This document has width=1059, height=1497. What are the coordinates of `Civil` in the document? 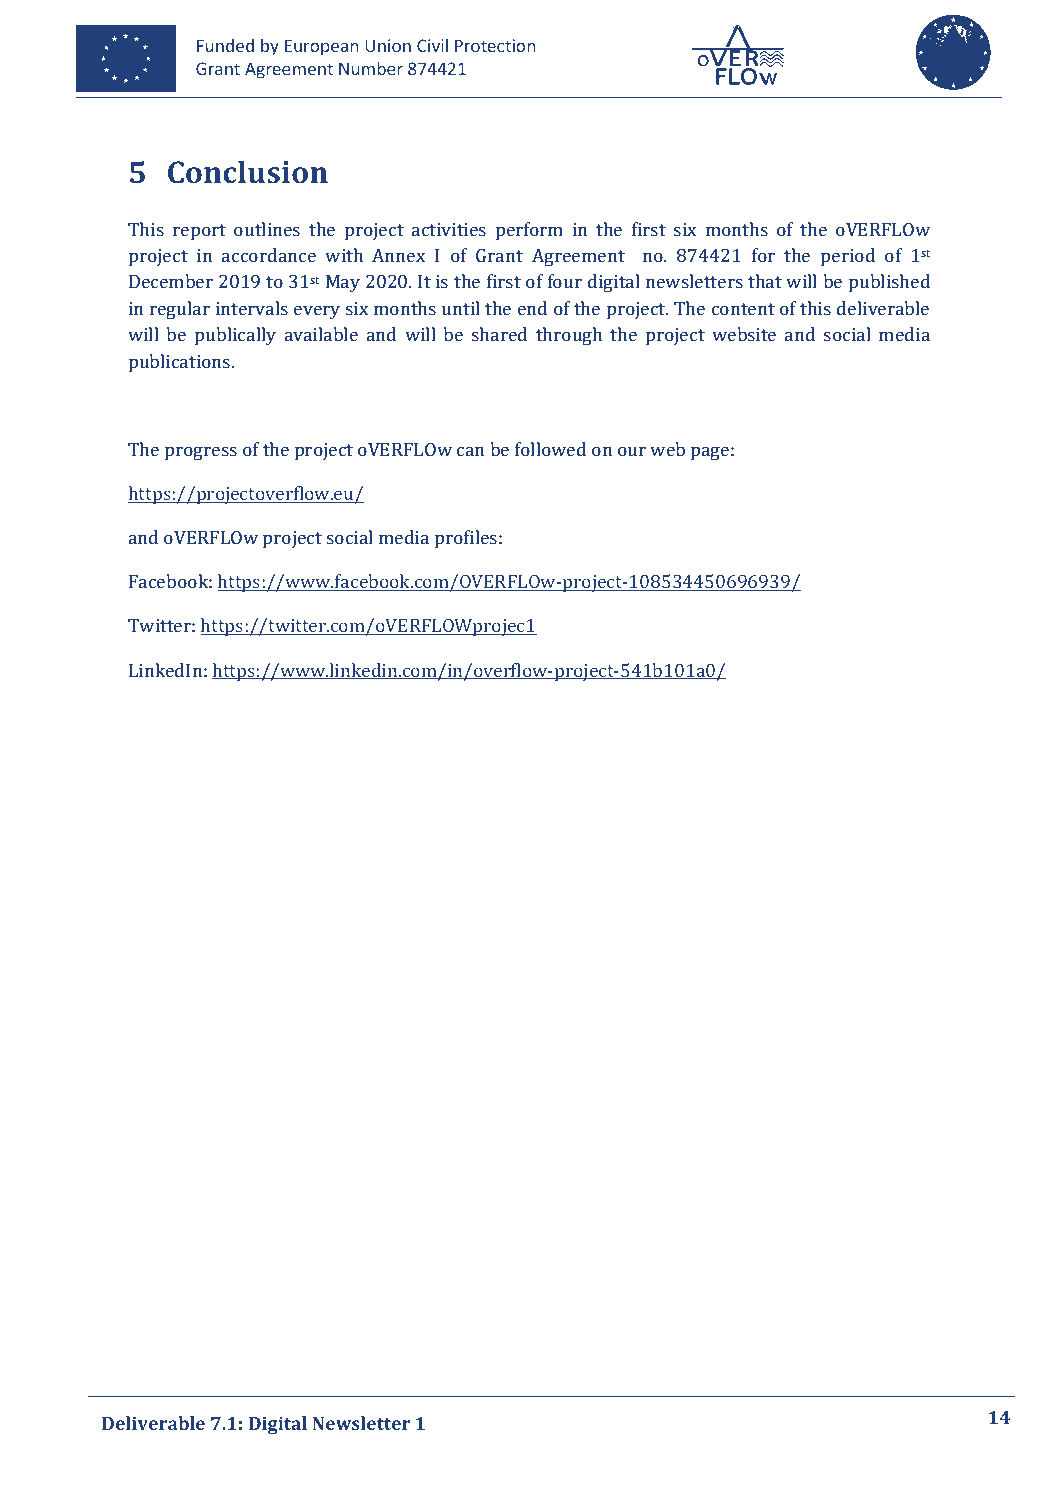 It's located at (432, 45).
